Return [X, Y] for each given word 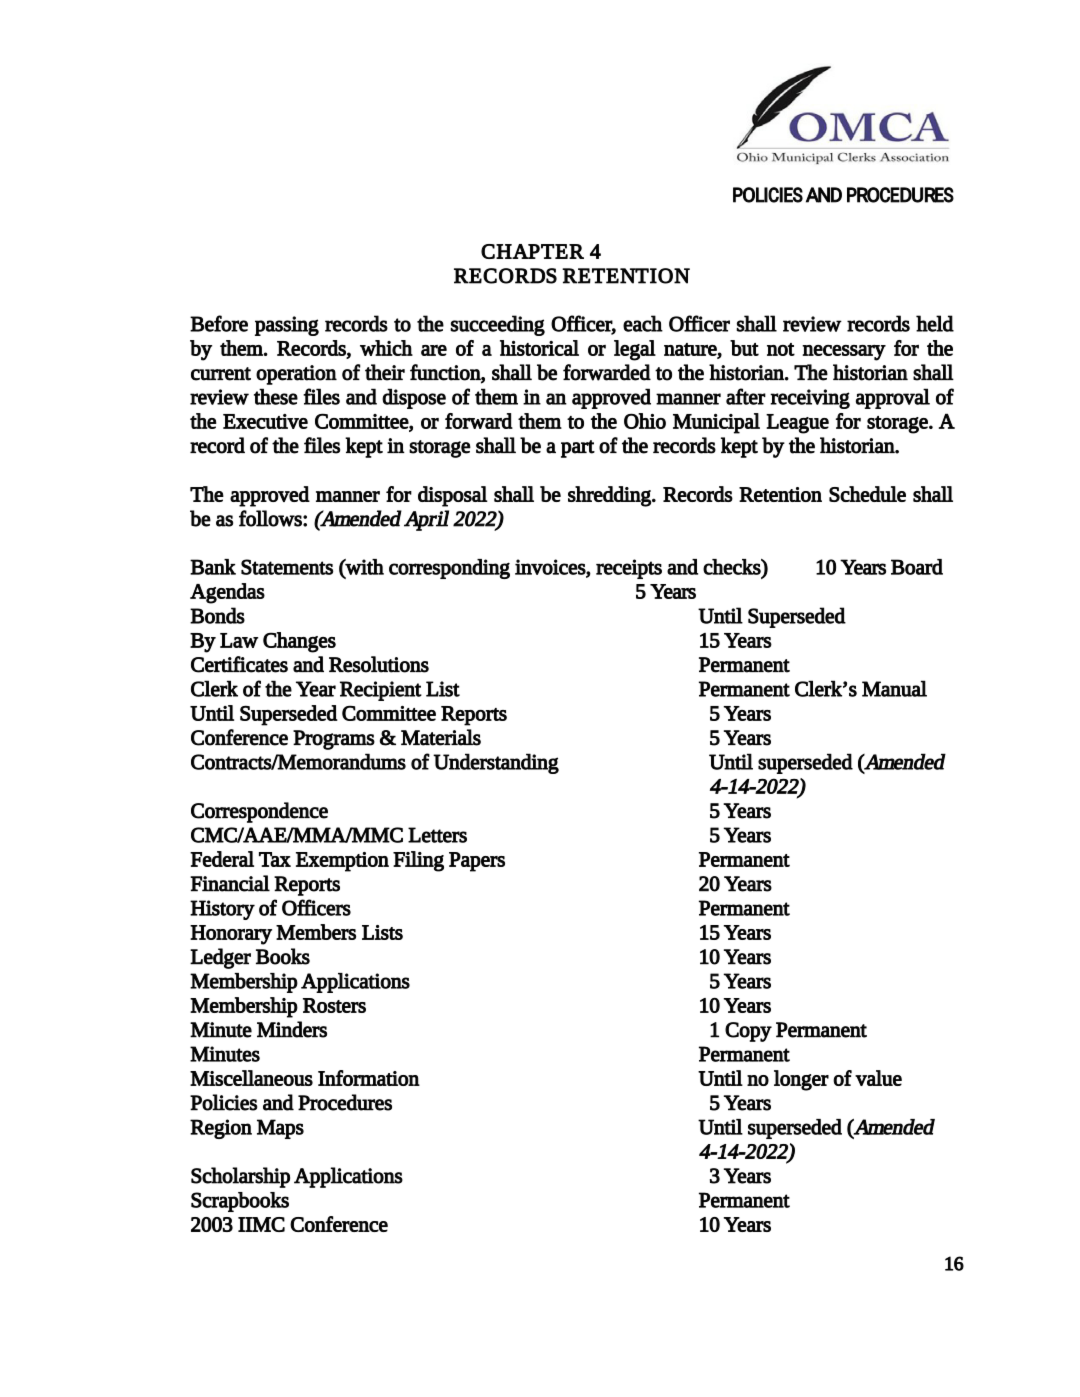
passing [287, 326]
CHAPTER [532, 251]
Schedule [867, 494]
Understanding [496, 763]
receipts [629, 569]
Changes [299, 642]
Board [917, 567]
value [878, 1078]
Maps [280, 1129]
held [935, 323]
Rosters [334, 1005]
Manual [894, 688]
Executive [265, 421]
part [578, 449]
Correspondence [259, 812]
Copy [748, 1032]
